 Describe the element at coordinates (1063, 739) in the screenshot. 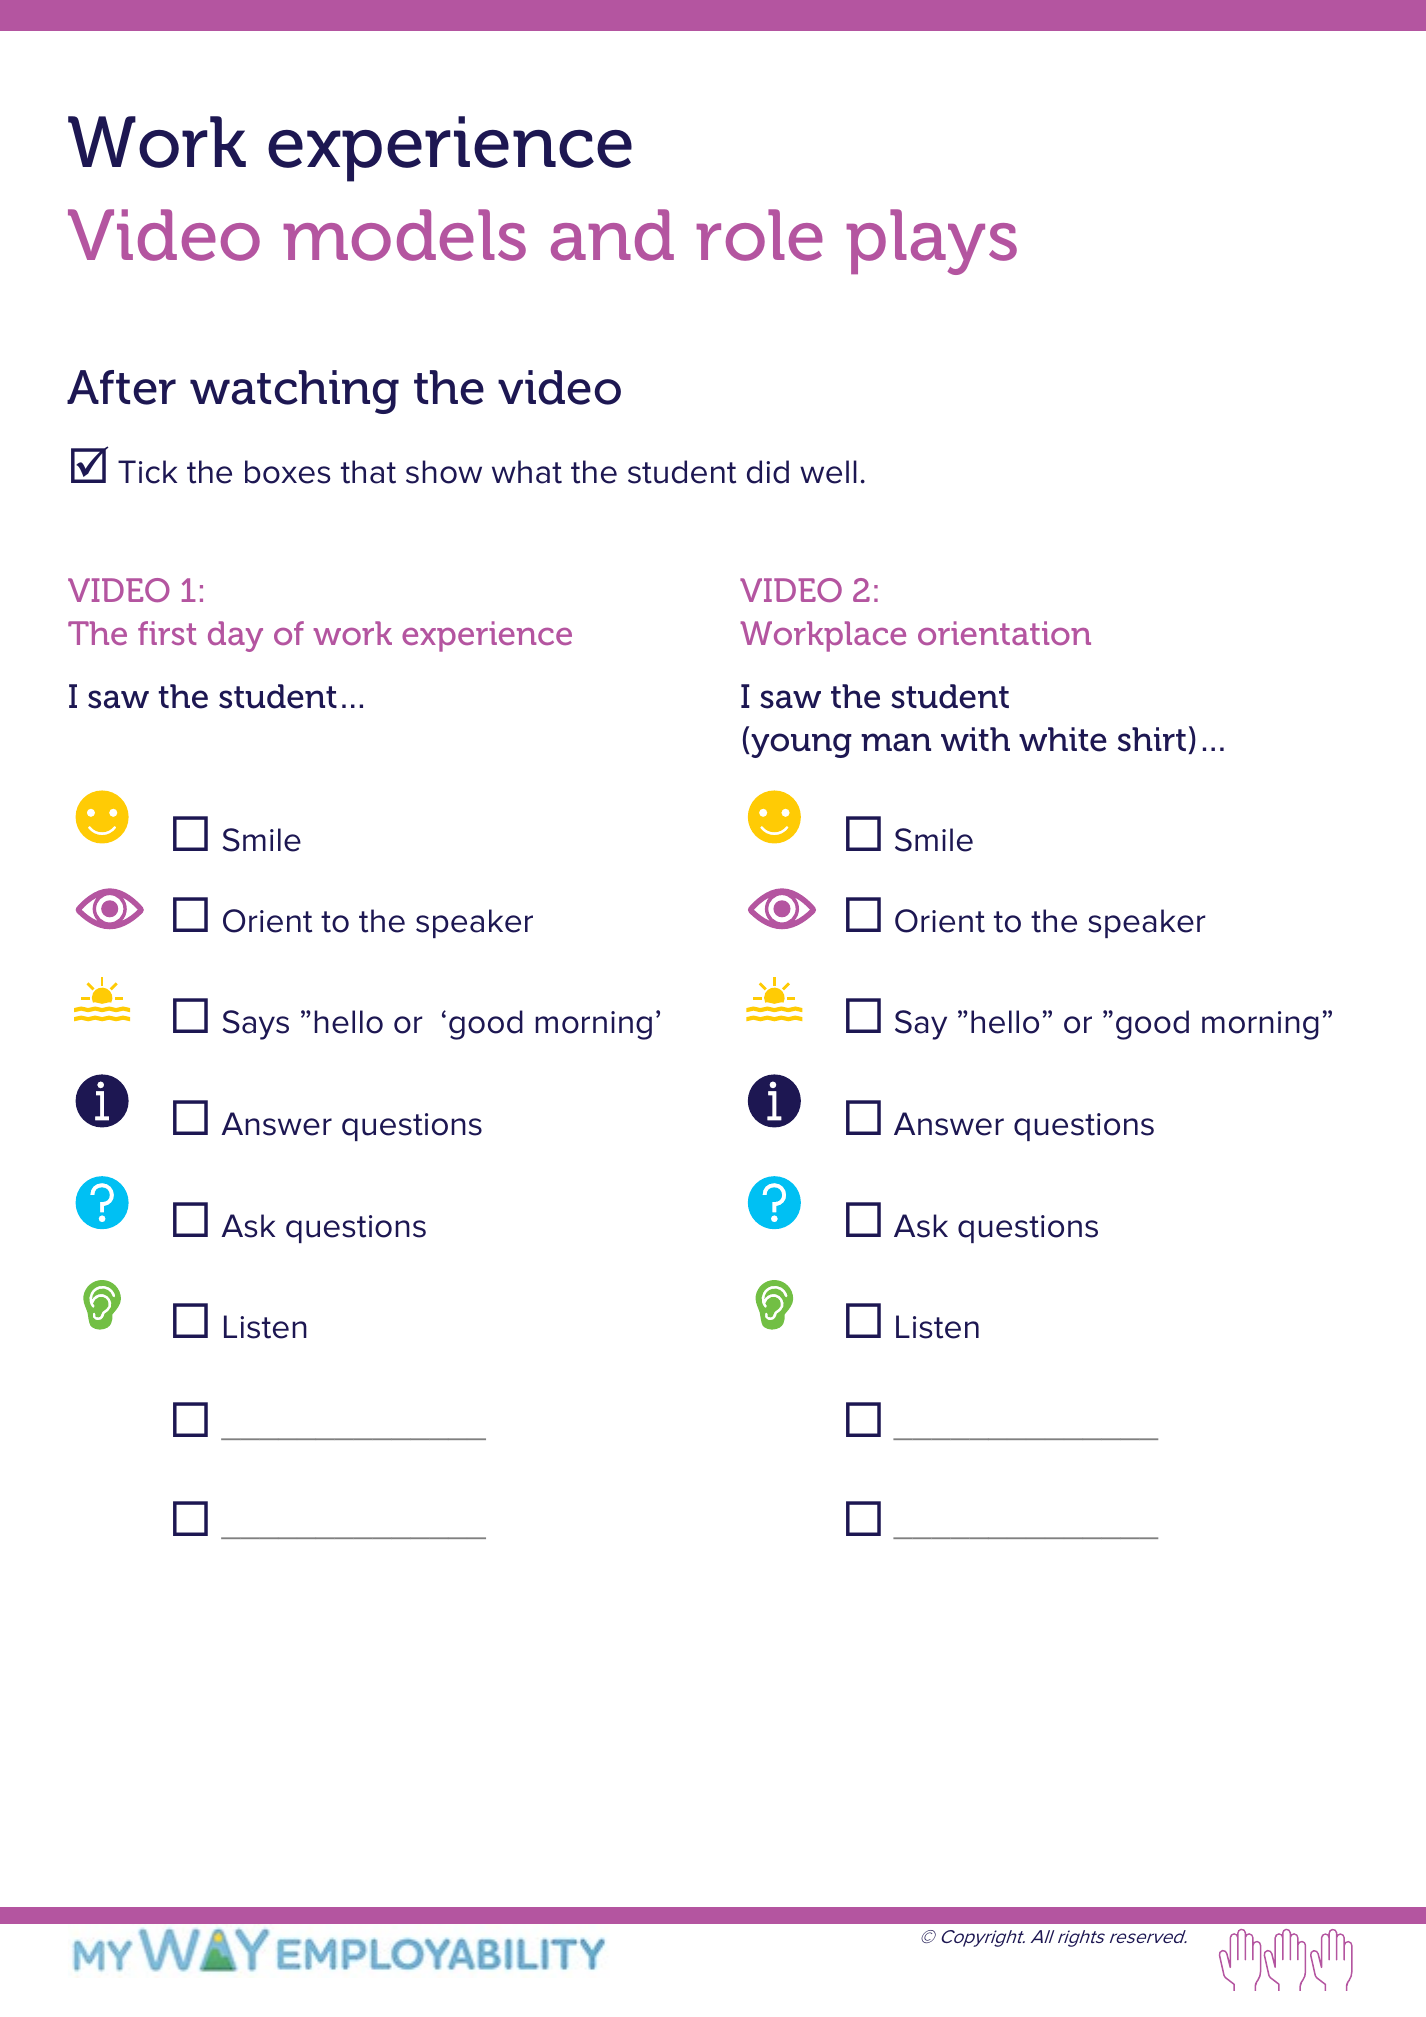

I see `white` at that location.
